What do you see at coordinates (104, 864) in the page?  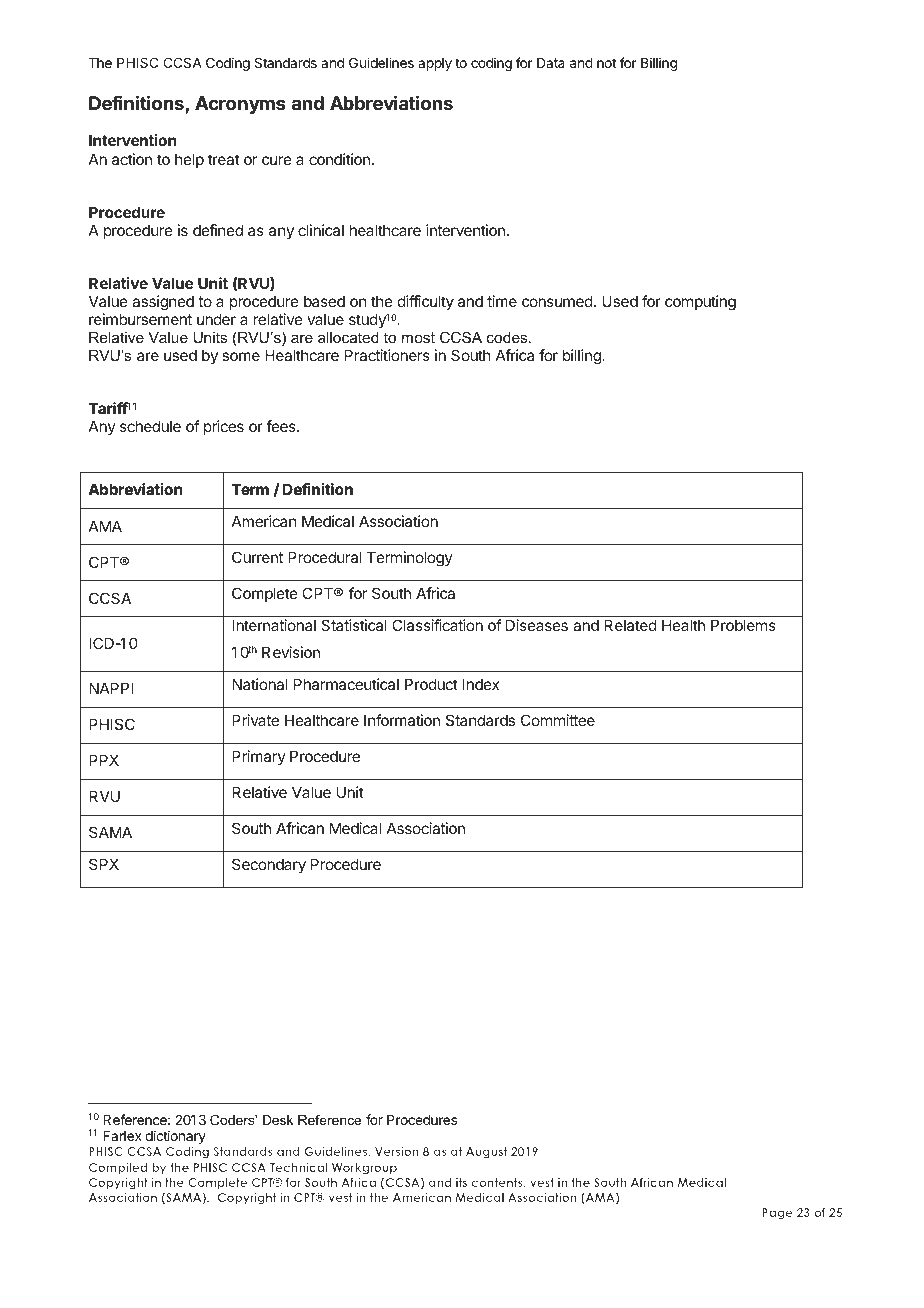 I see `SPX` at bounding box center [104, 864].
